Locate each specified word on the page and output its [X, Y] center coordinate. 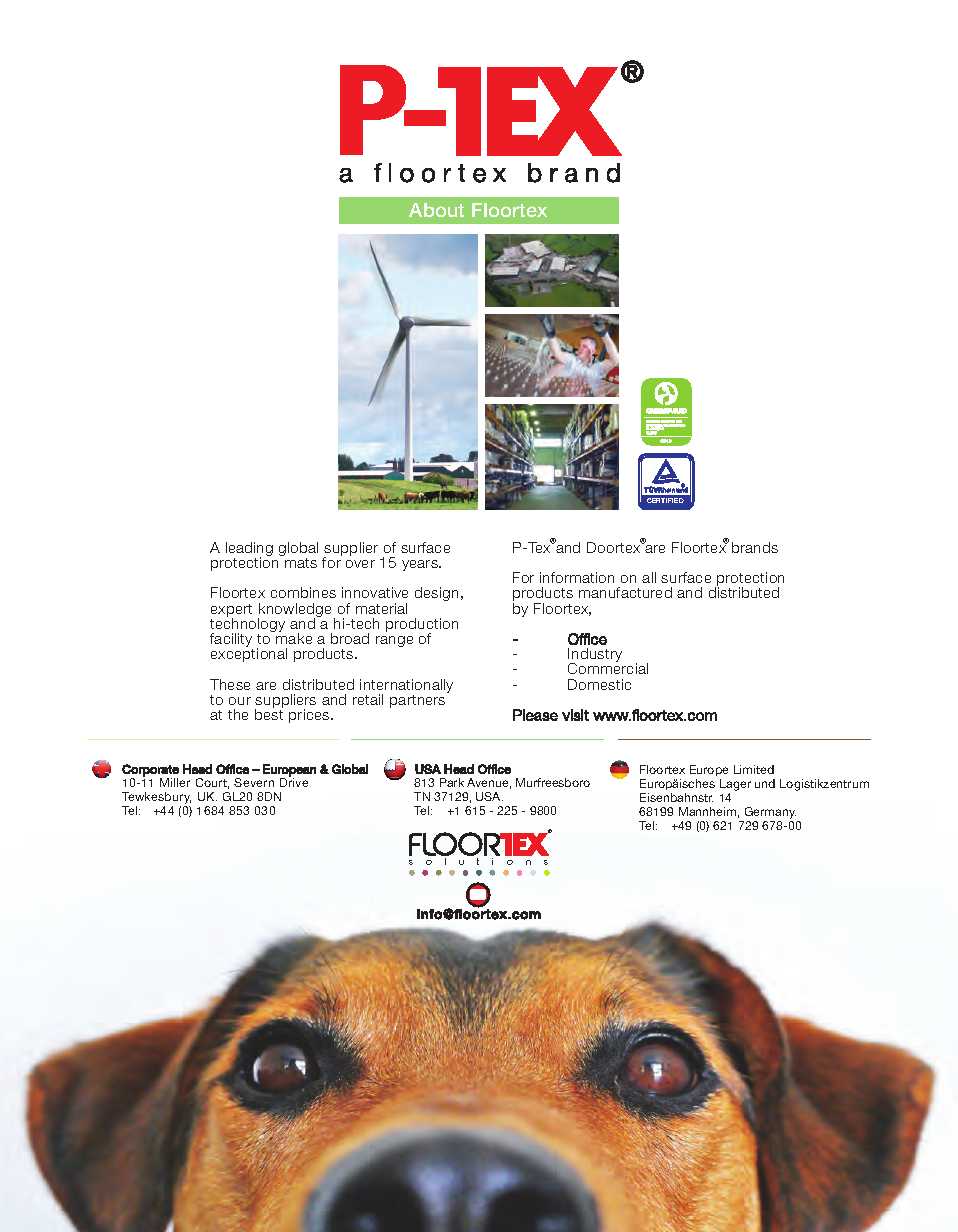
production [422, 626]
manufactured [625, 592]
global [298, 550]
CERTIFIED [665, 500]
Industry [595, 656]
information [577, 577]
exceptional [249, 654]
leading [249, 550]
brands [755, 547]
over [360, 564]
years [421, 565]
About [436, 210]
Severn [254, 782]
